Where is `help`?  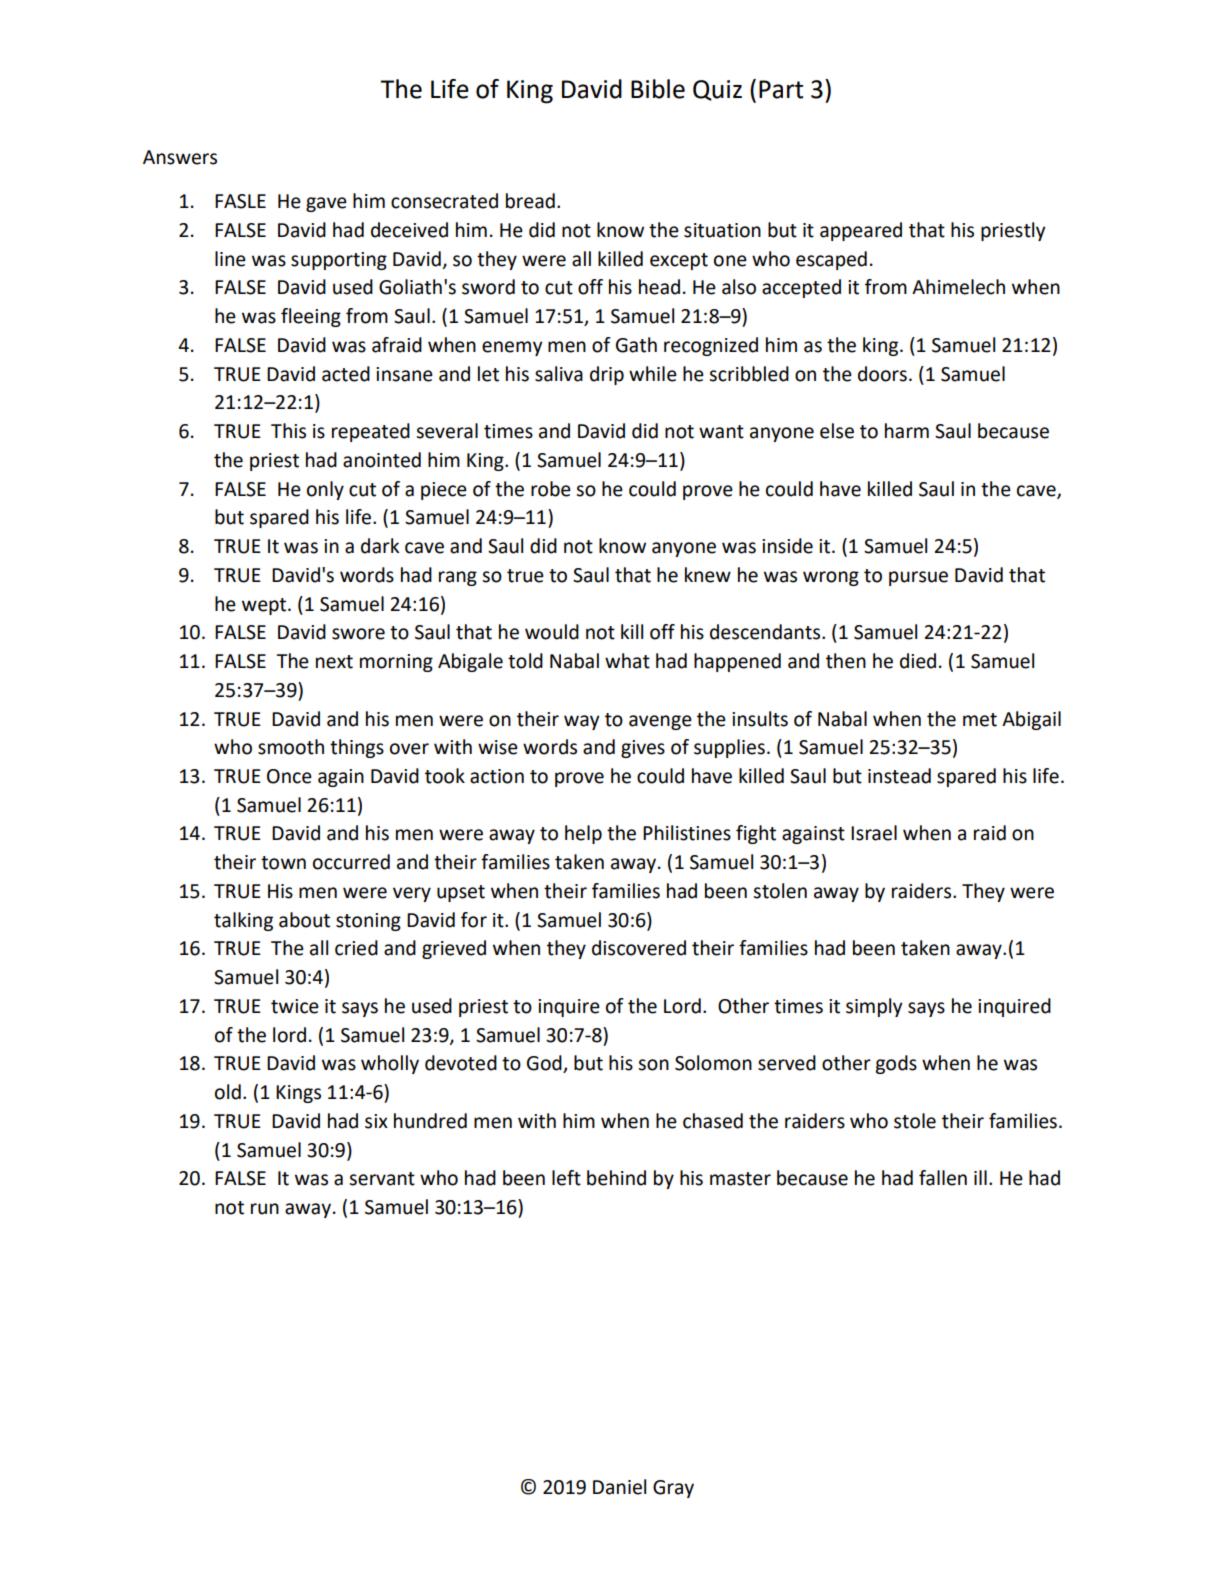
help is located at coordinates (583, 834).
